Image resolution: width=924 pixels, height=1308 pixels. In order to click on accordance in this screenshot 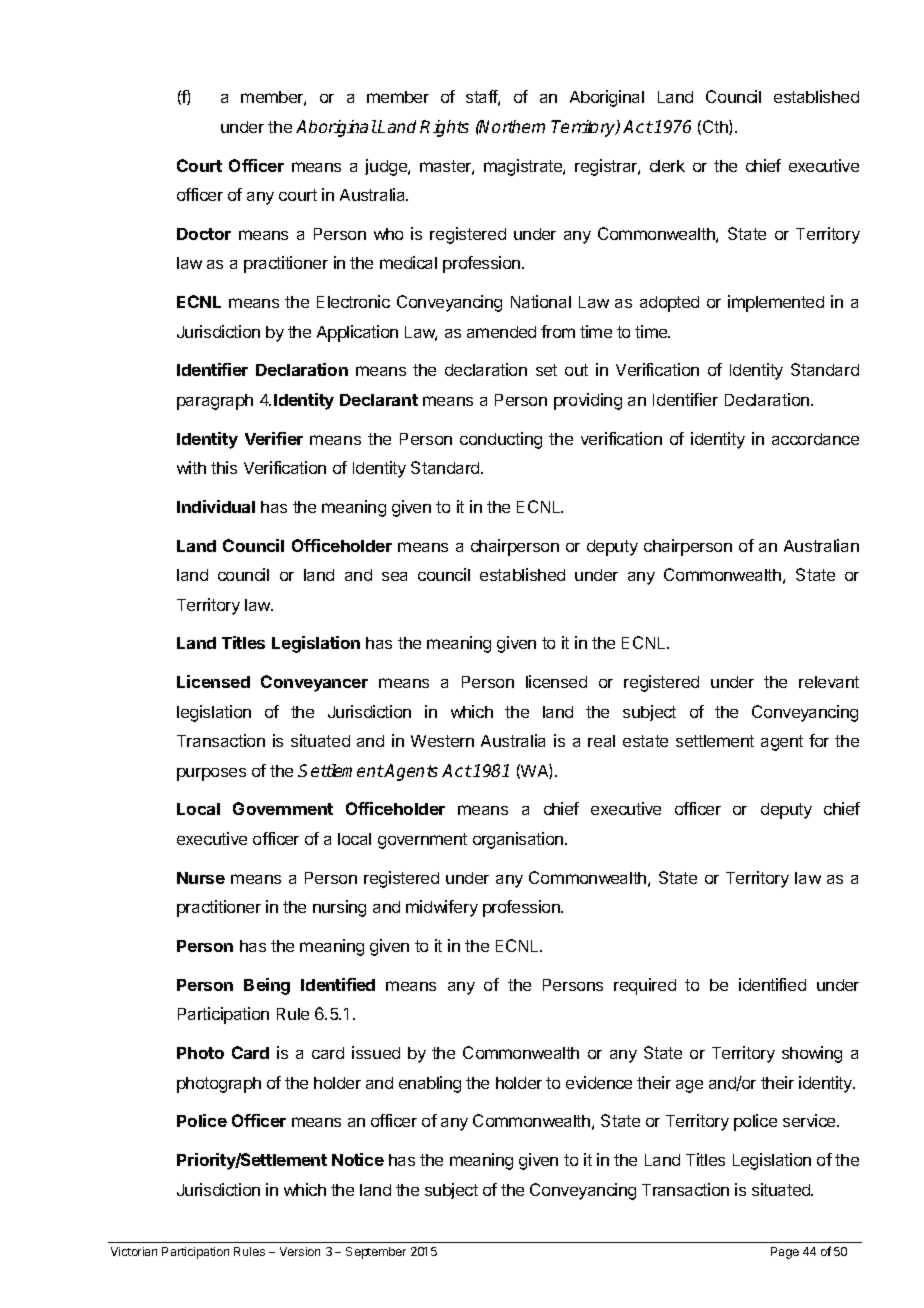, I will do `click(815, 439)`.
